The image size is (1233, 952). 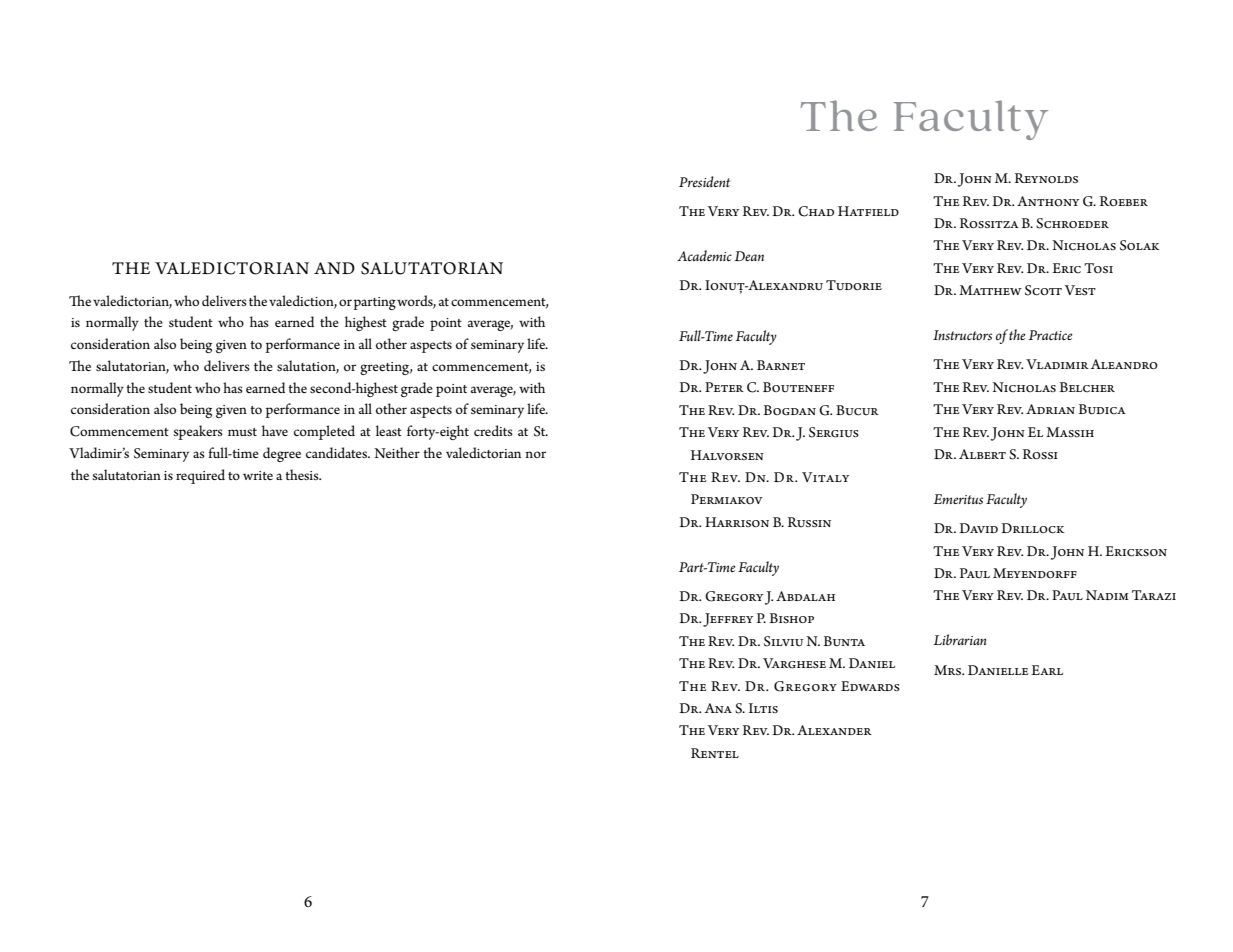 I want to click on thesis, so click(x=303, y=474).
